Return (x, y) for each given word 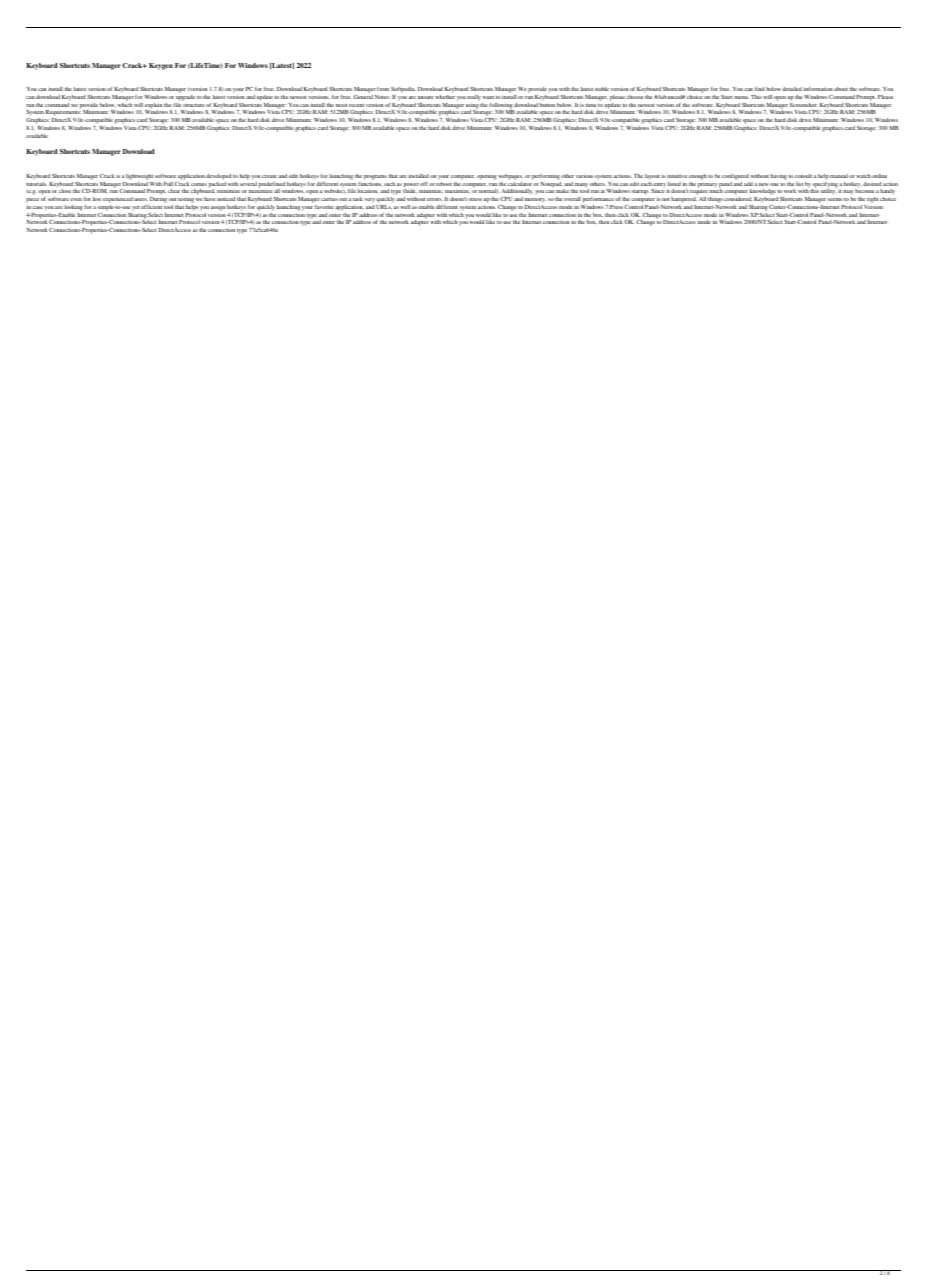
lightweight (139, 177)
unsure (426, 97)
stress (475, 199)
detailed (792, 89)
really (474, 98)
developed (218, 177)
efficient (151, 207)
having (779, 177)
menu (741, 97)
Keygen (161, 66)
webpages (510, 177)
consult (803, 176)
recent (356, 105)
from (383, 89)
